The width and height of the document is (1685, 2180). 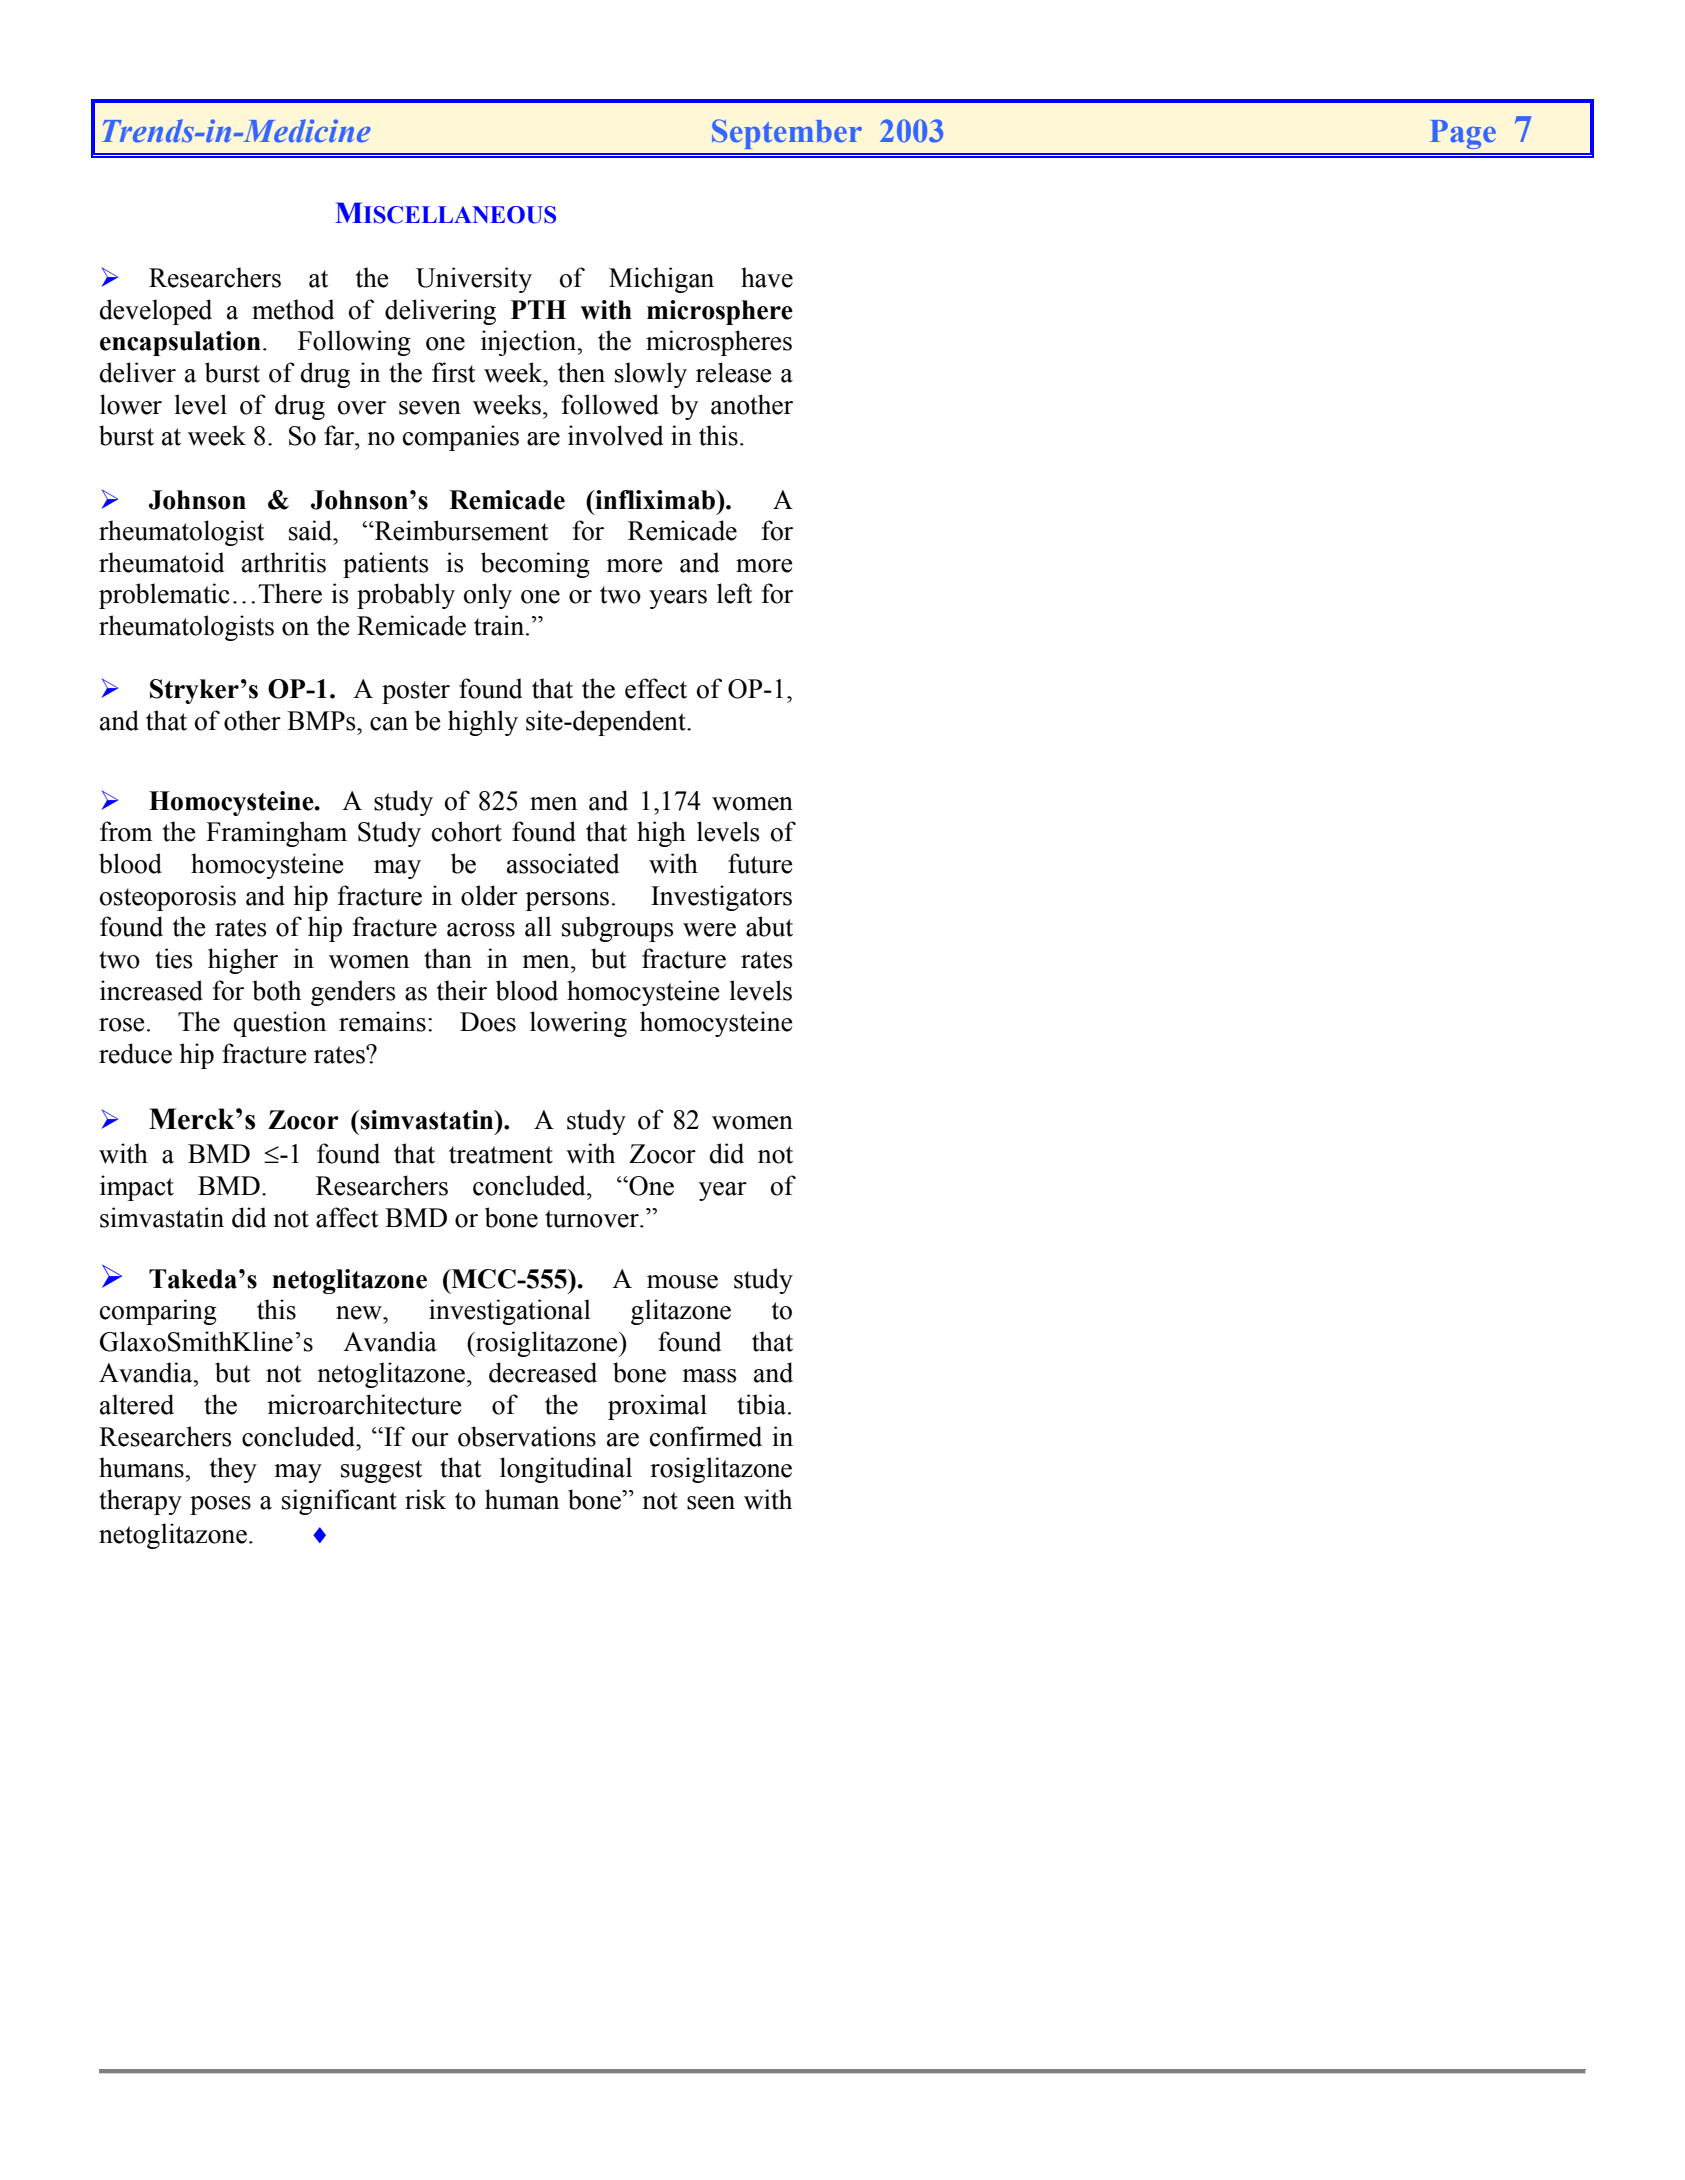 What do you see at coordinates (787, 134) in the document?
I see `September` at bounding box center [787, 134].
